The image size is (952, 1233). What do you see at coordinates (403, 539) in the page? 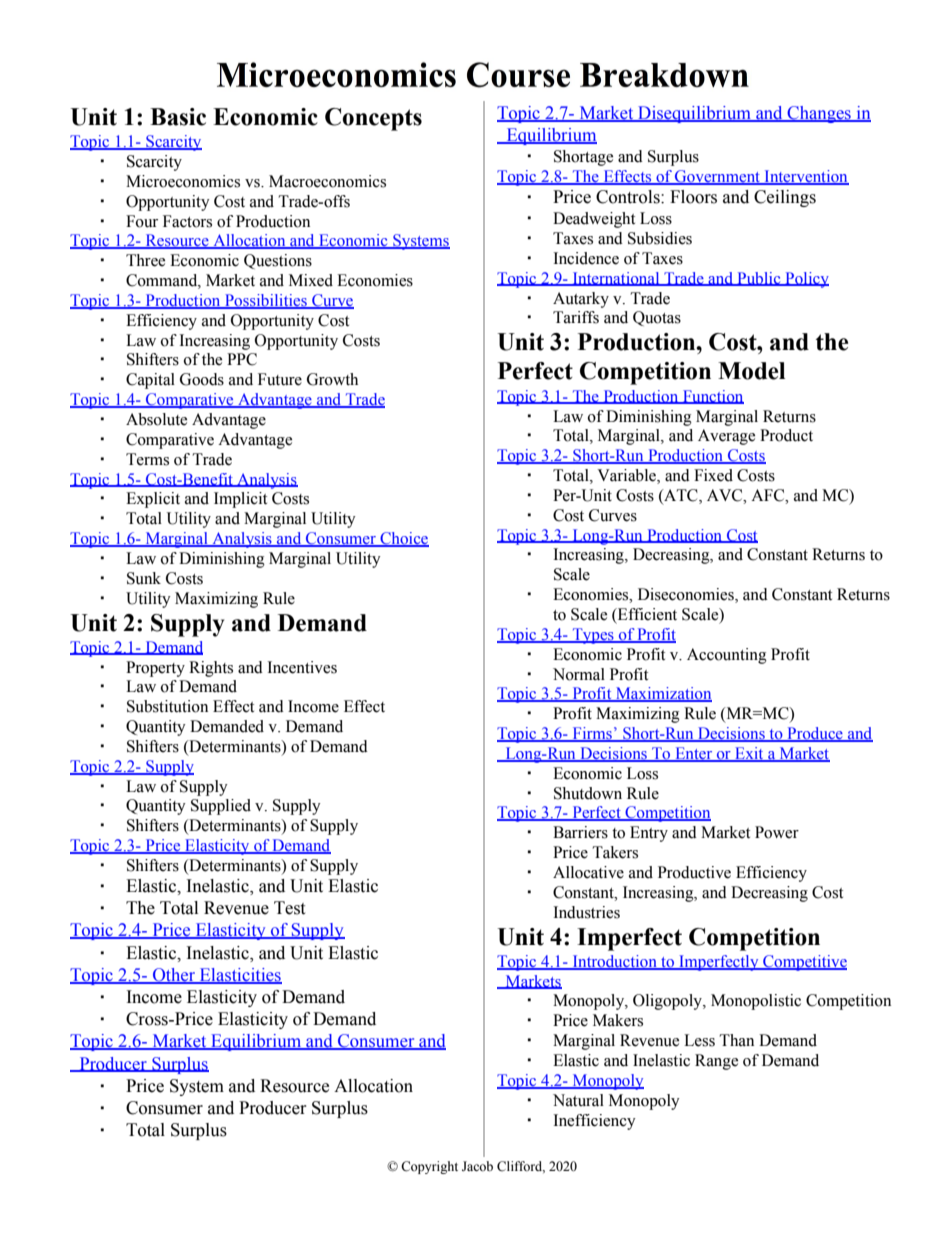
I see `Choice` at bounding box center [403, 539].
